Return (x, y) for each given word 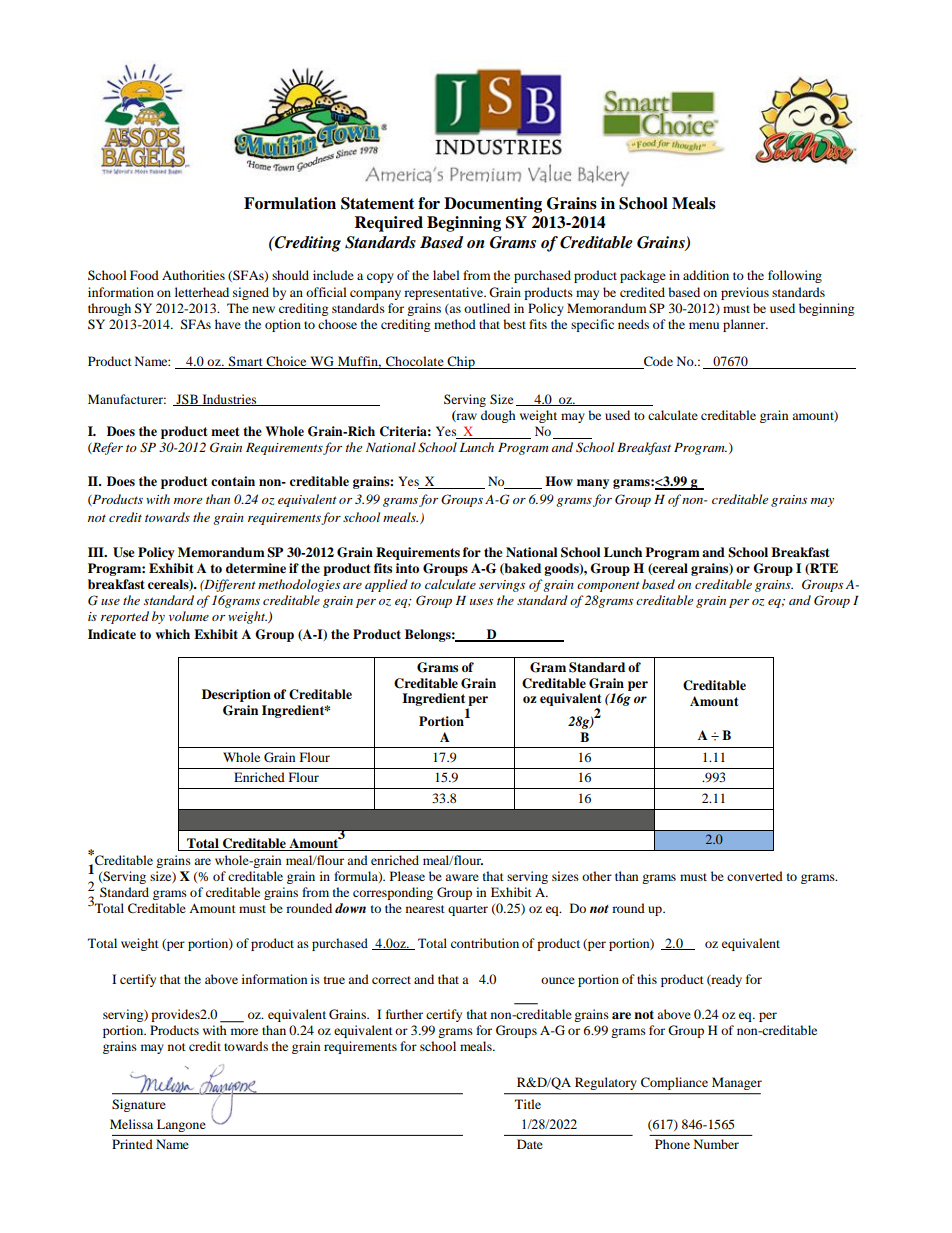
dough (498, 416)
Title (528, 1104)
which (173, 634)
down (350, 908)
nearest (425, 909)
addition (706, 275)
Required (388, 224)
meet (225, 431)
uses (481, 602)
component (608, 586)
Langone (181, 1125)
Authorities (193, 275)
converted (755, 876)
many (593, 484)
